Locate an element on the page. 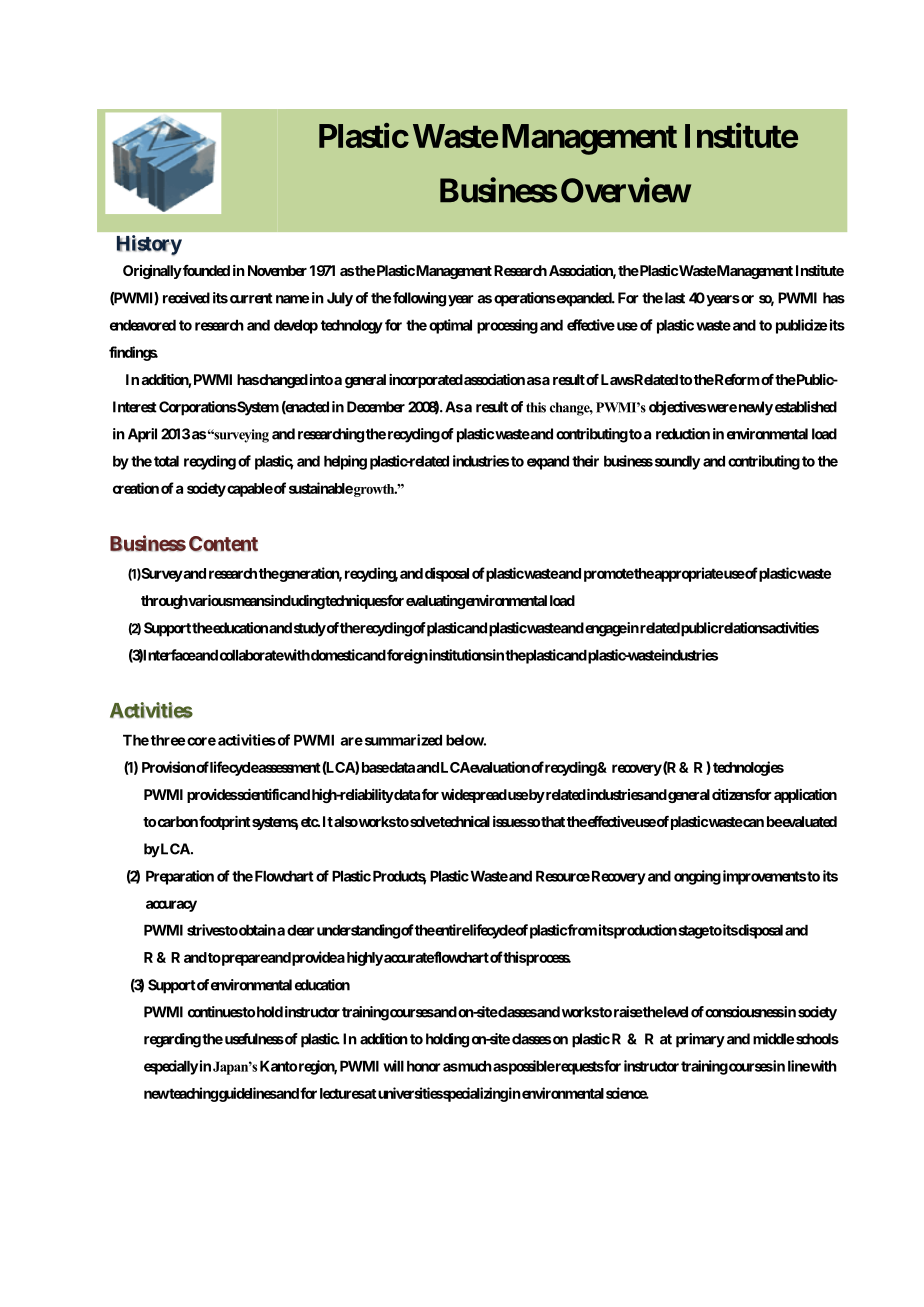  following is located at coordinates (419, 299).
